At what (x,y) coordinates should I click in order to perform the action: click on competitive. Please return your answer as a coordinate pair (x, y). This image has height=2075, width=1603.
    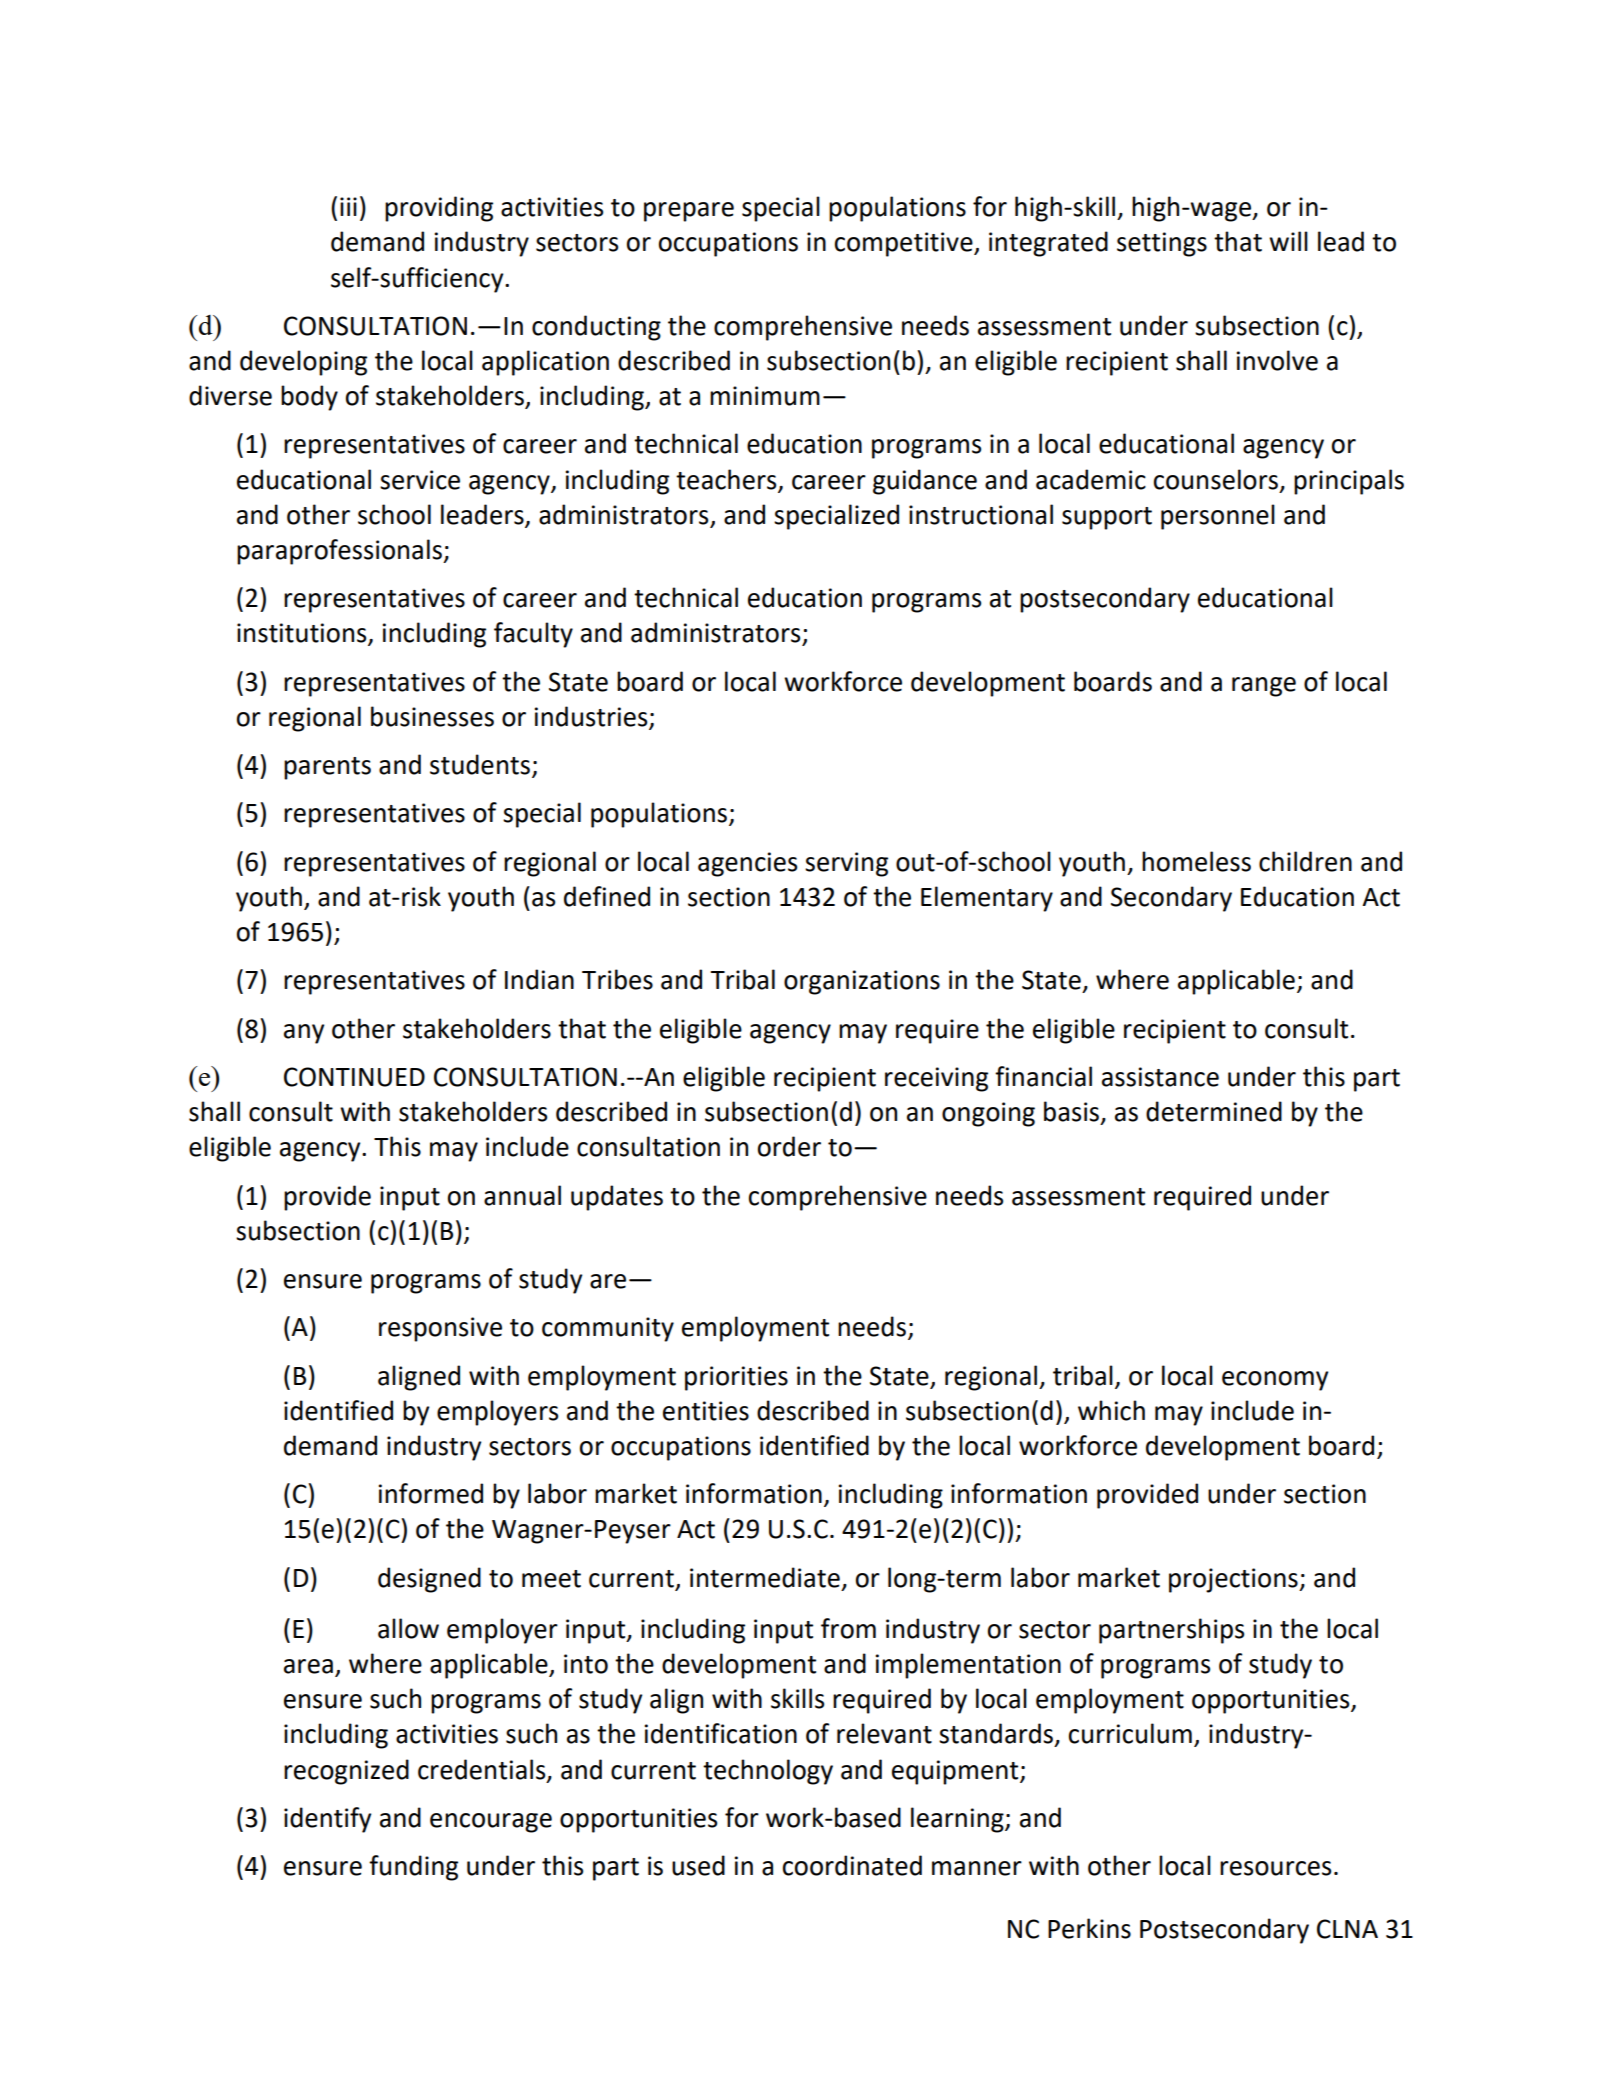
    Looking at the image, I should click on (905, 244).
